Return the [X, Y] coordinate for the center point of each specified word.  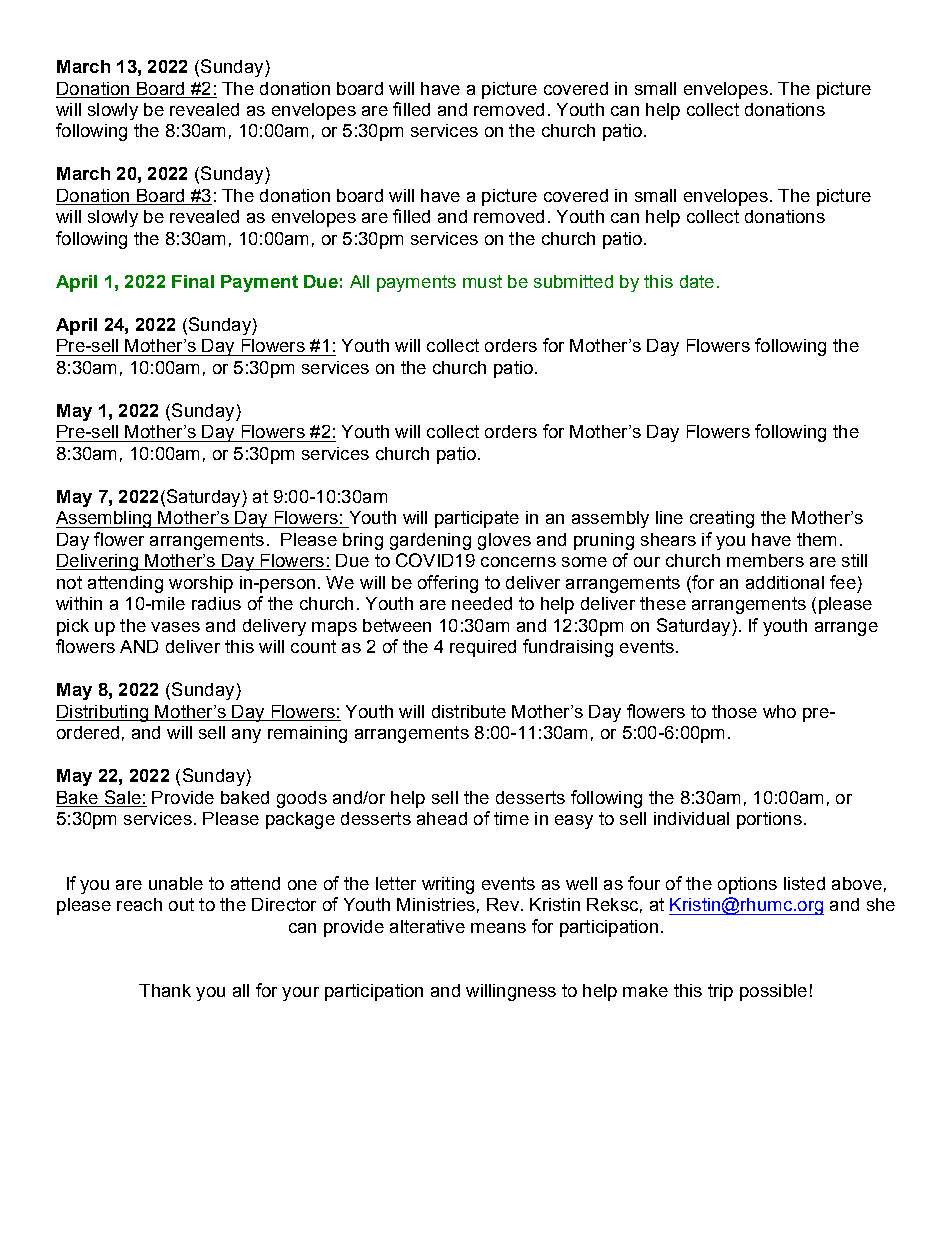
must [482, 281]
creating [722, 519]
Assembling [105, 519]
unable [176, 883]
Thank [165, 990]
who [779, 711]
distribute [469, 711]
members [765, 560]
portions [769, 820]
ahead [442, 818]
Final [193, 281]
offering [448, 584]
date [697, 281]
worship [201, 584]
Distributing [103, 713]
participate [477, 519]
